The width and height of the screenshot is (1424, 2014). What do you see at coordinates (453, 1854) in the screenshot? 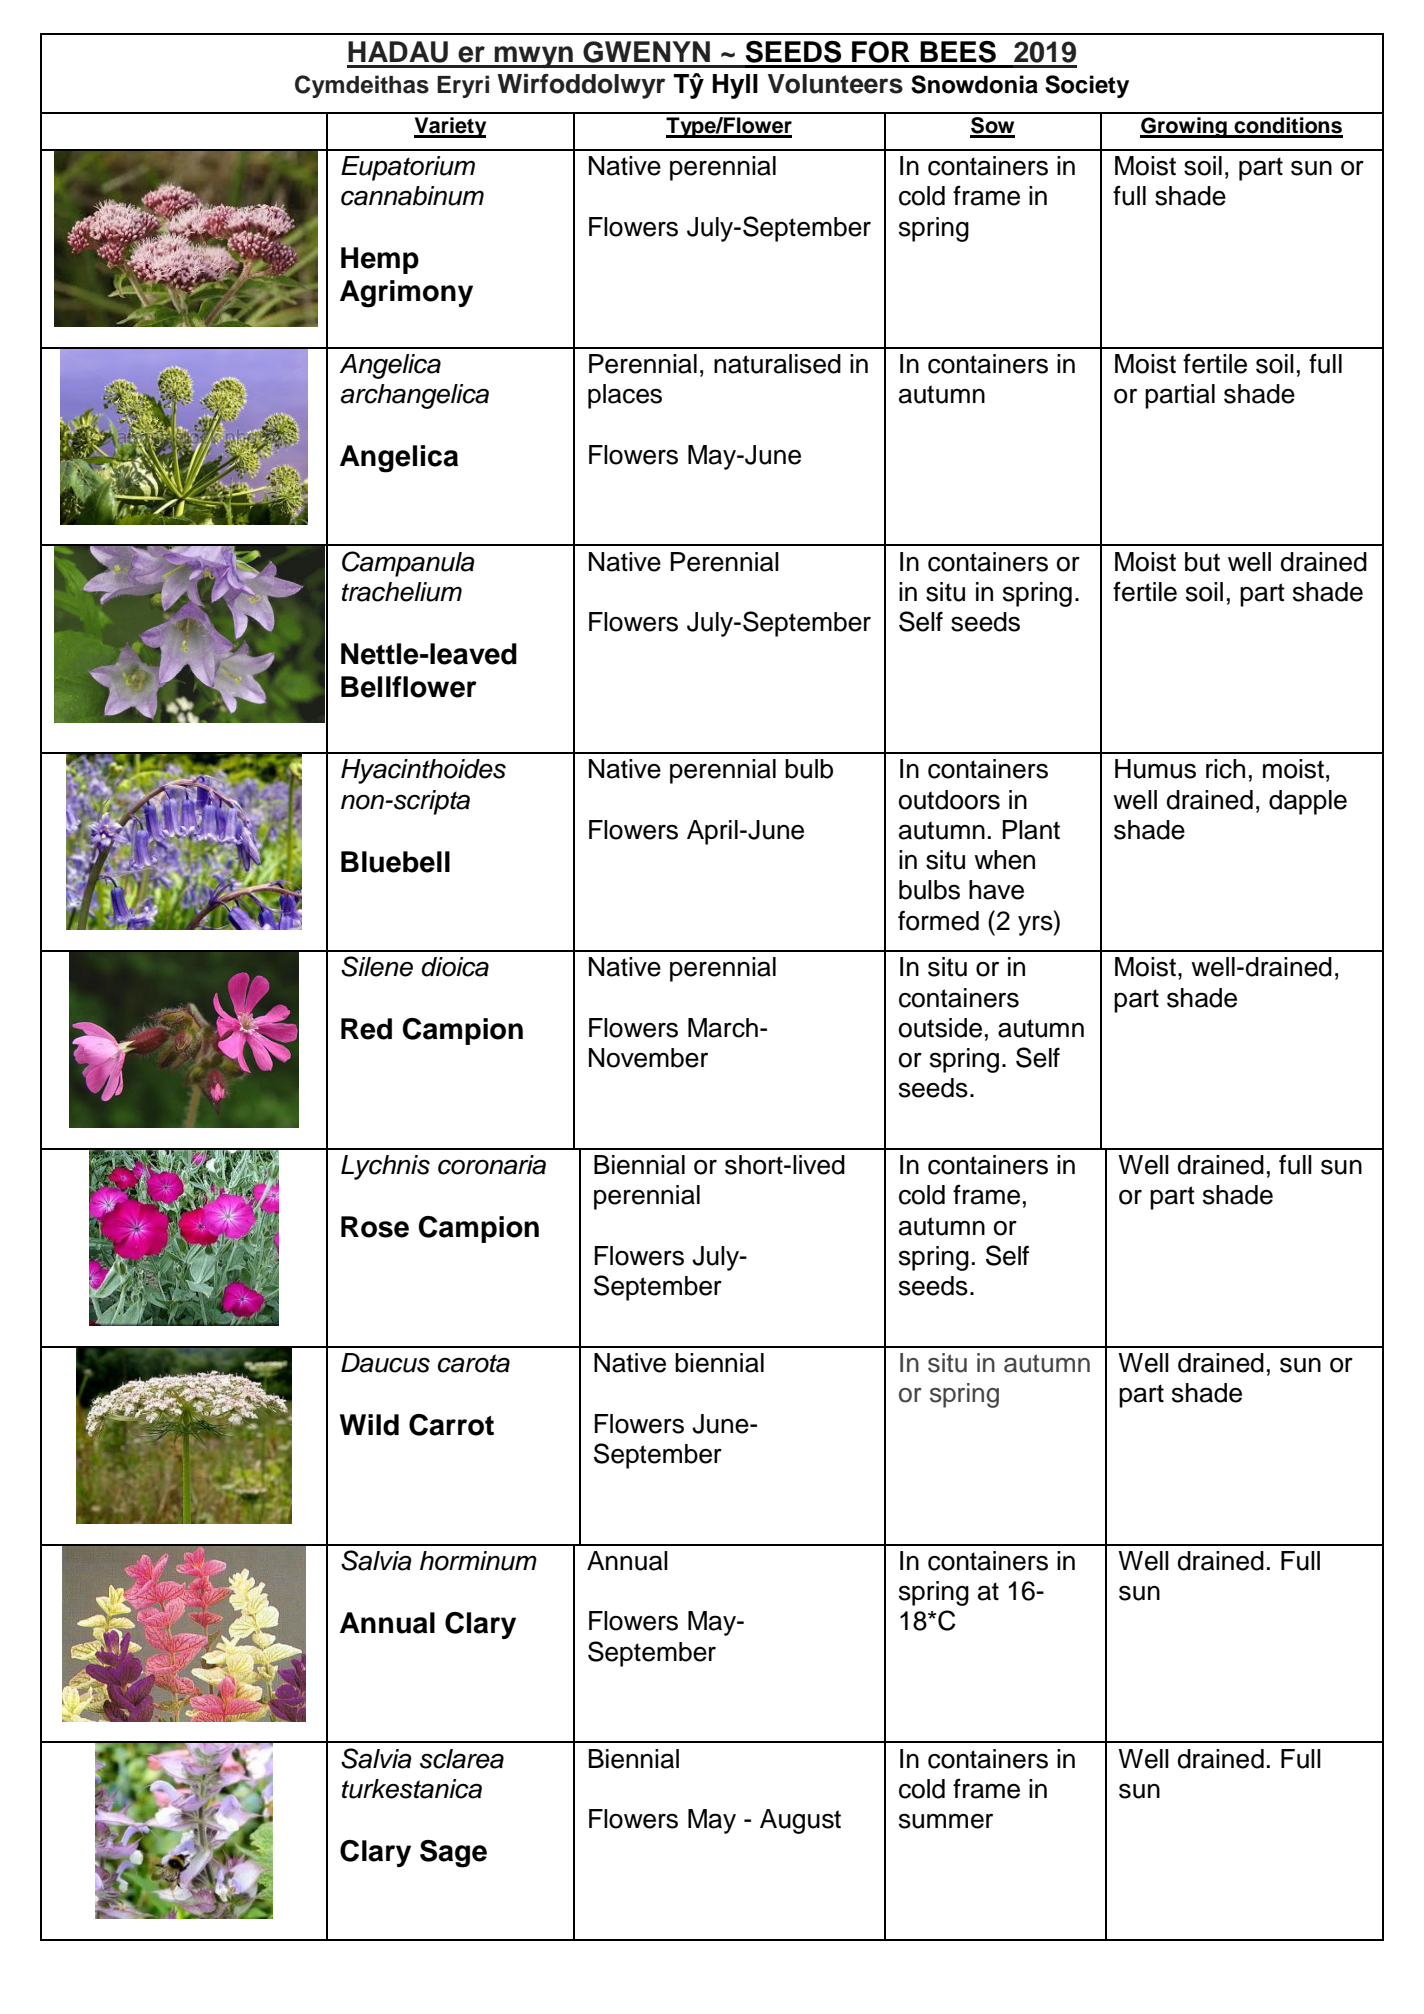
I see `Sage` at bounding box center [453, 1854].
